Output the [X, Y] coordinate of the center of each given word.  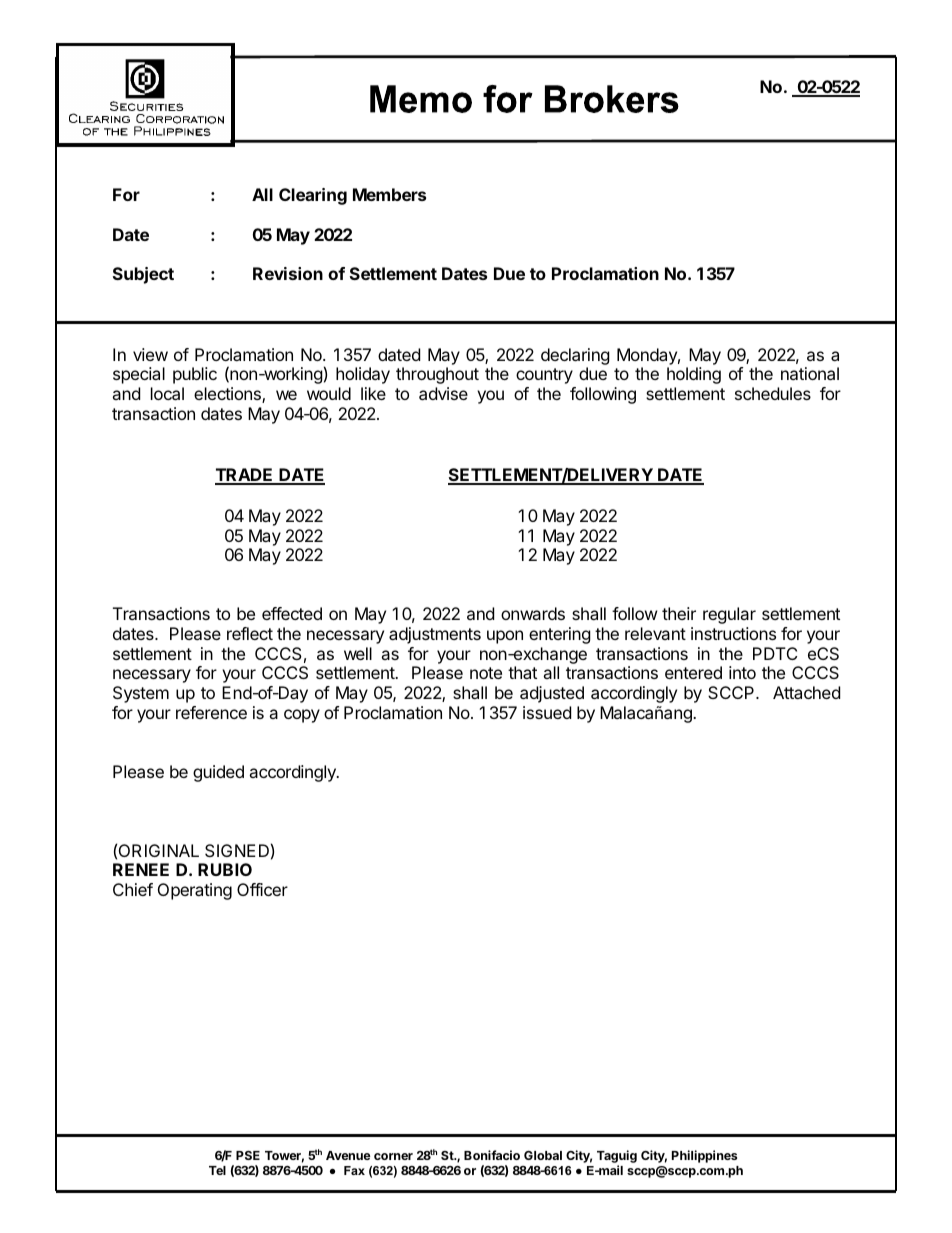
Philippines [704, 1156]
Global [543, 1155]
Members [389, 194]
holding [694, 375]
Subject [143, 275]
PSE [248, 1155]
